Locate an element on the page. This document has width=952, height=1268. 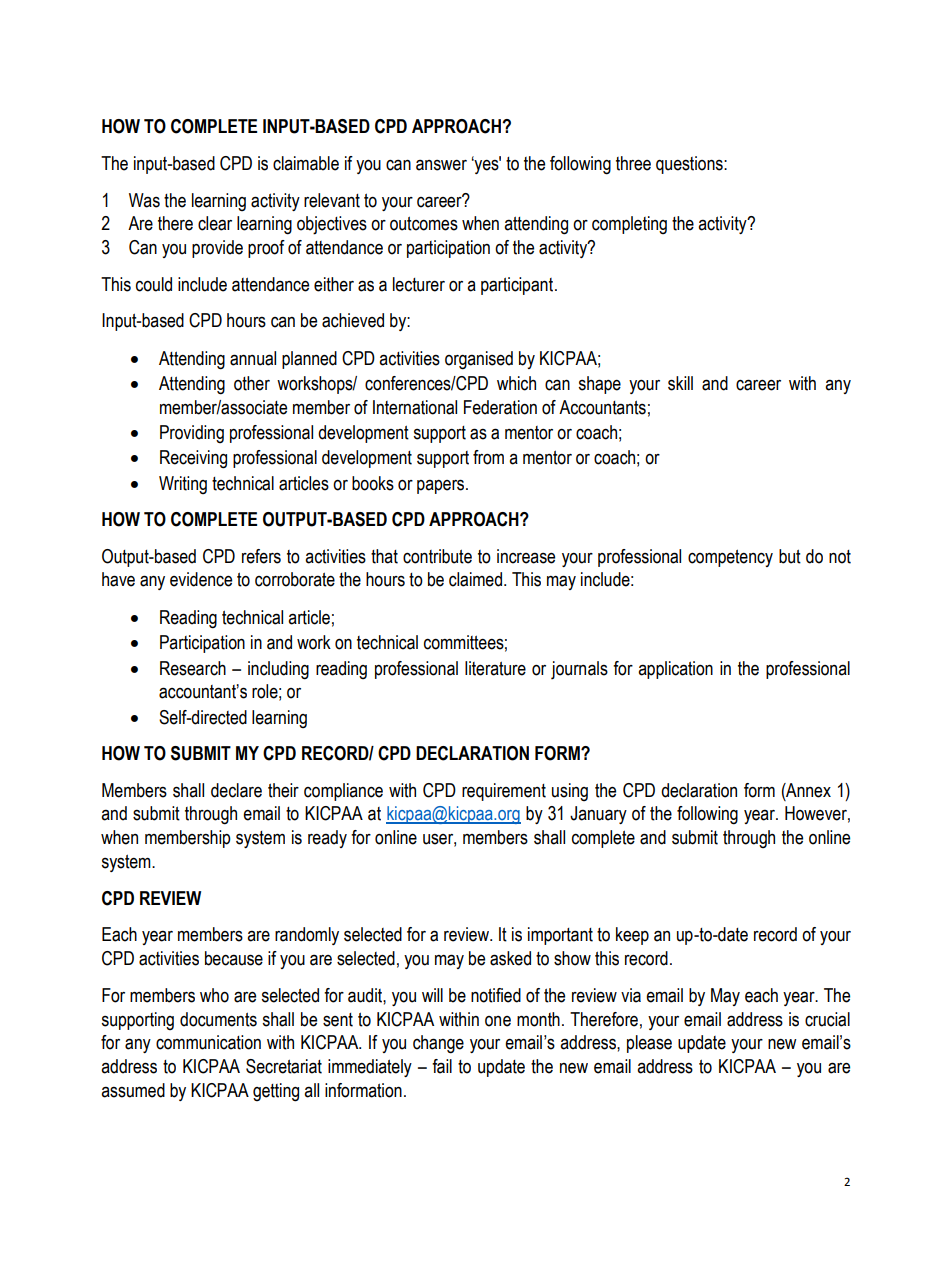
three is located at coordinates (633, 163).
